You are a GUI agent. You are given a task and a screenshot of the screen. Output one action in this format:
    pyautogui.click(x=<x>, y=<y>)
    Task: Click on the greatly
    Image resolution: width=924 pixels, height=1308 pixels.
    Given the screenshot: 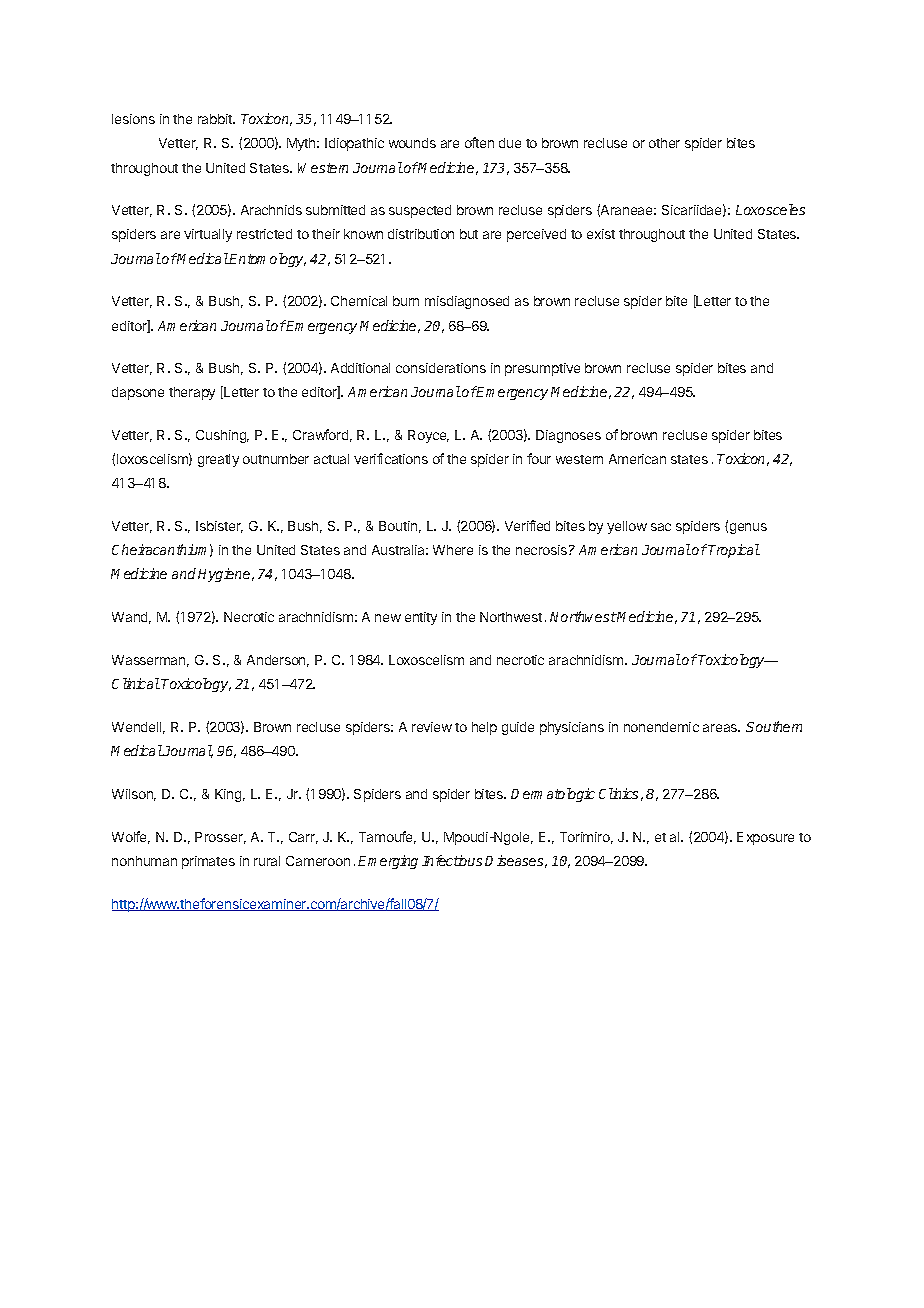 What is the action you would take?
    pyautogui.click(x=218, y=460)
